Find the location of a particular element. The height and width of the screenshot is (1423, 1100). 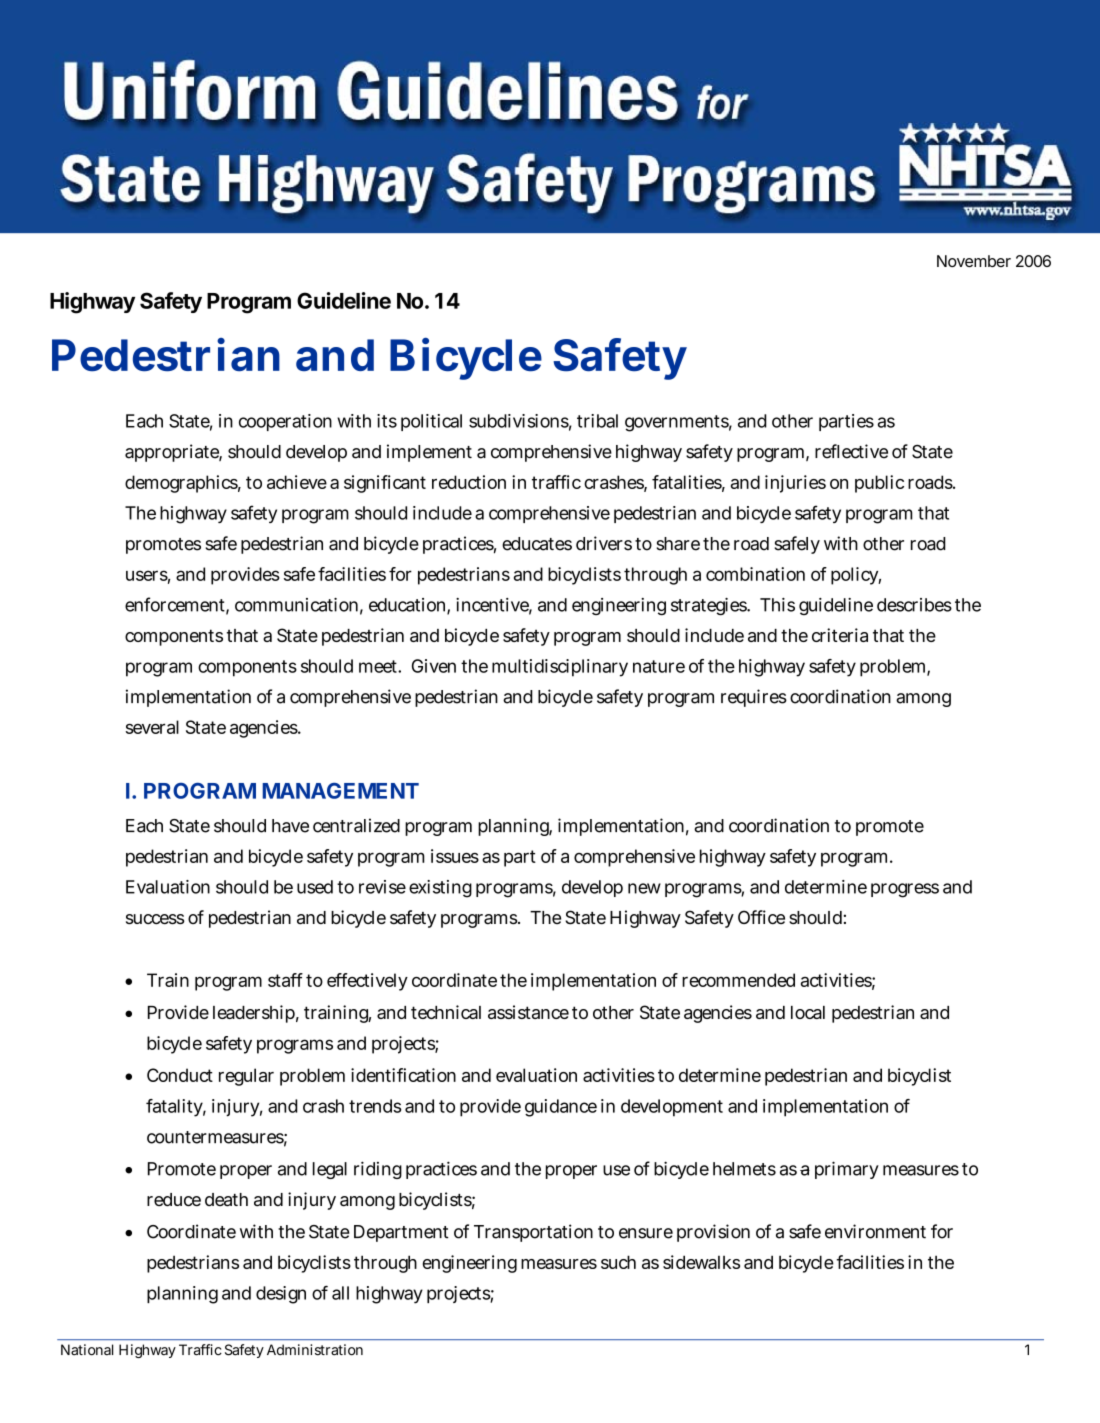

November is located at coordinates (974, 261).
